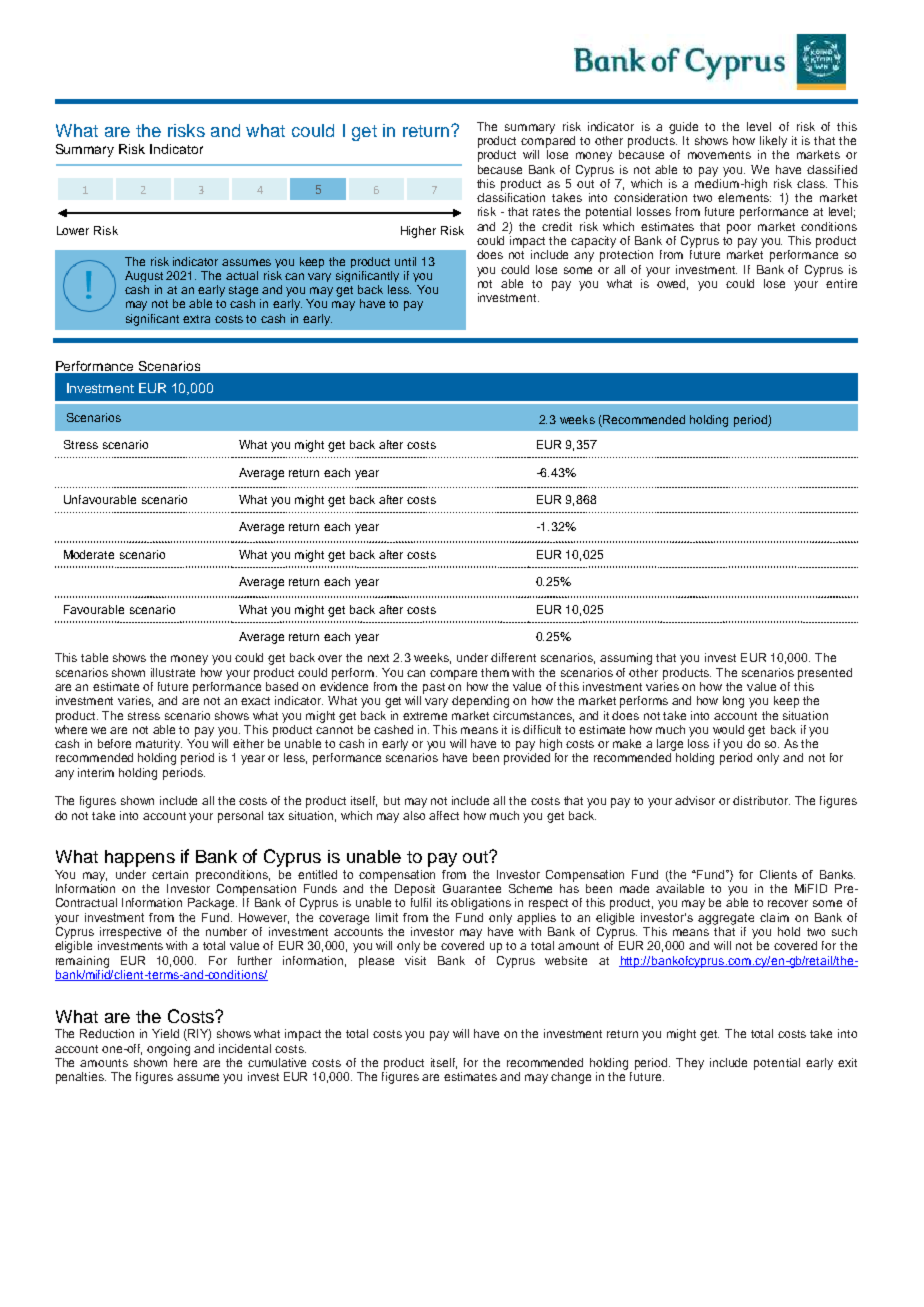 This page has width=924, height=1307. What do you see at coordinates (546, 212) in the page?
I see `rates` at bounding box center [546, 212].
